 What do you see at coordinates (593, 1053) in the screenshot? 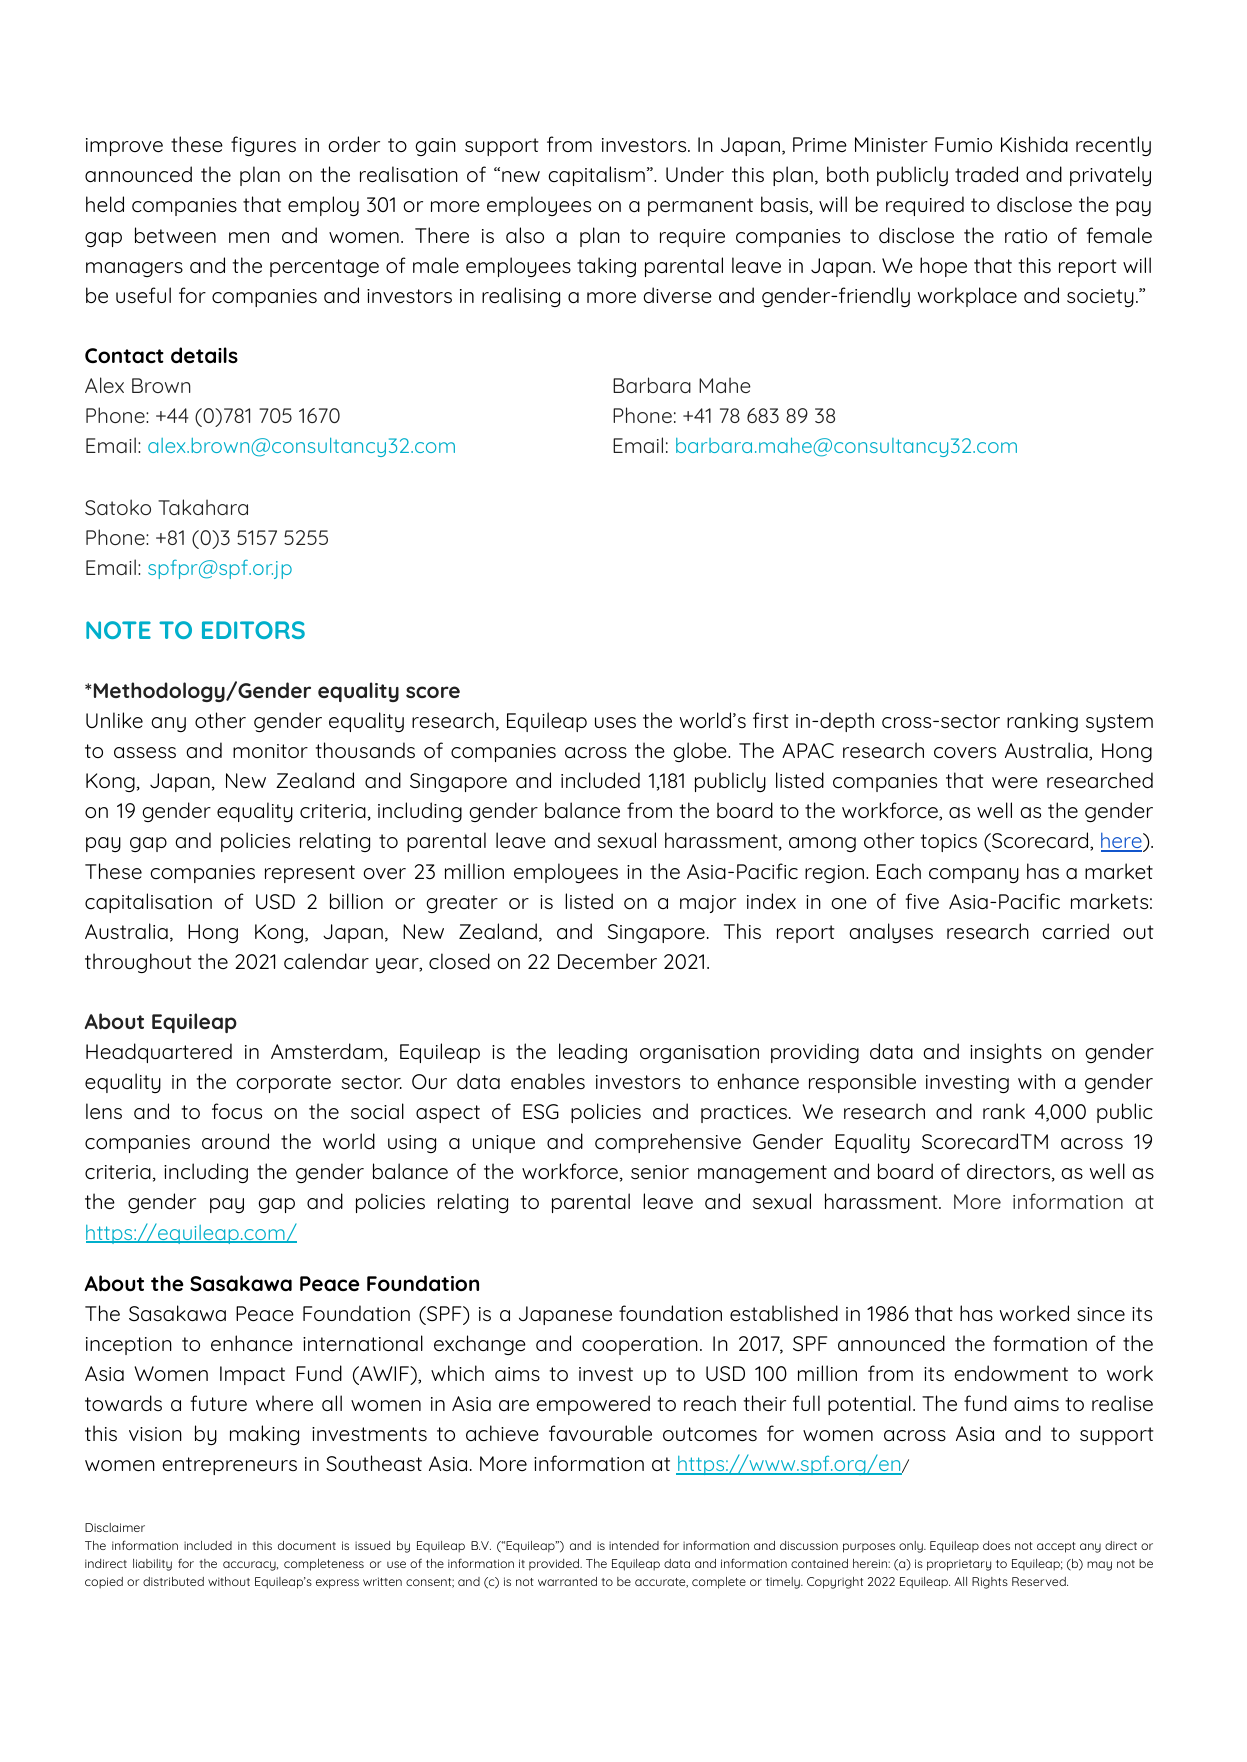
I see `leading` at bounding box center [593, 1053].
